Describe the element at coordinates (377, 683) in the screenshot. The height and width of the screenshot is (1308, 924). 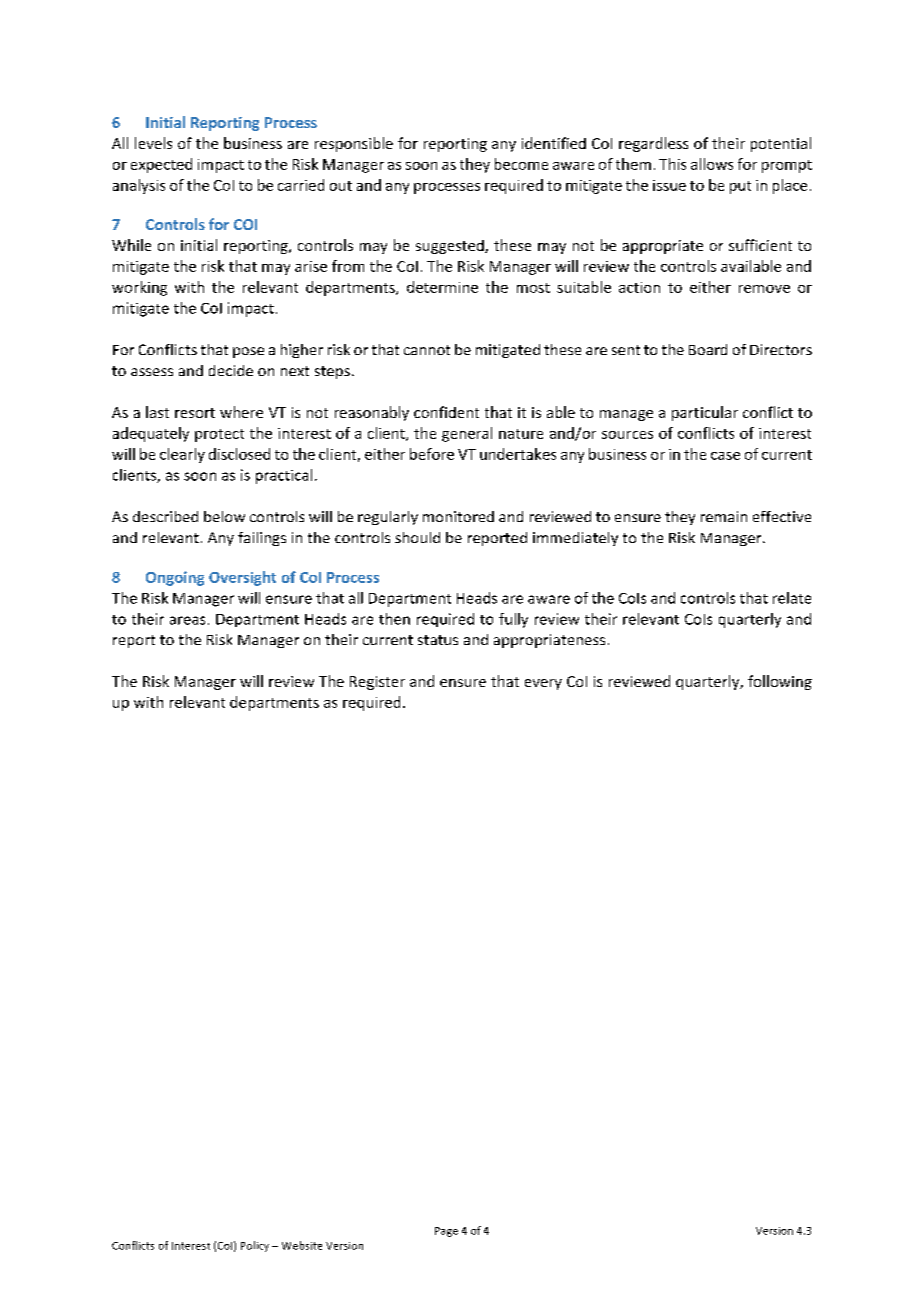
I see `Register` at that location.
